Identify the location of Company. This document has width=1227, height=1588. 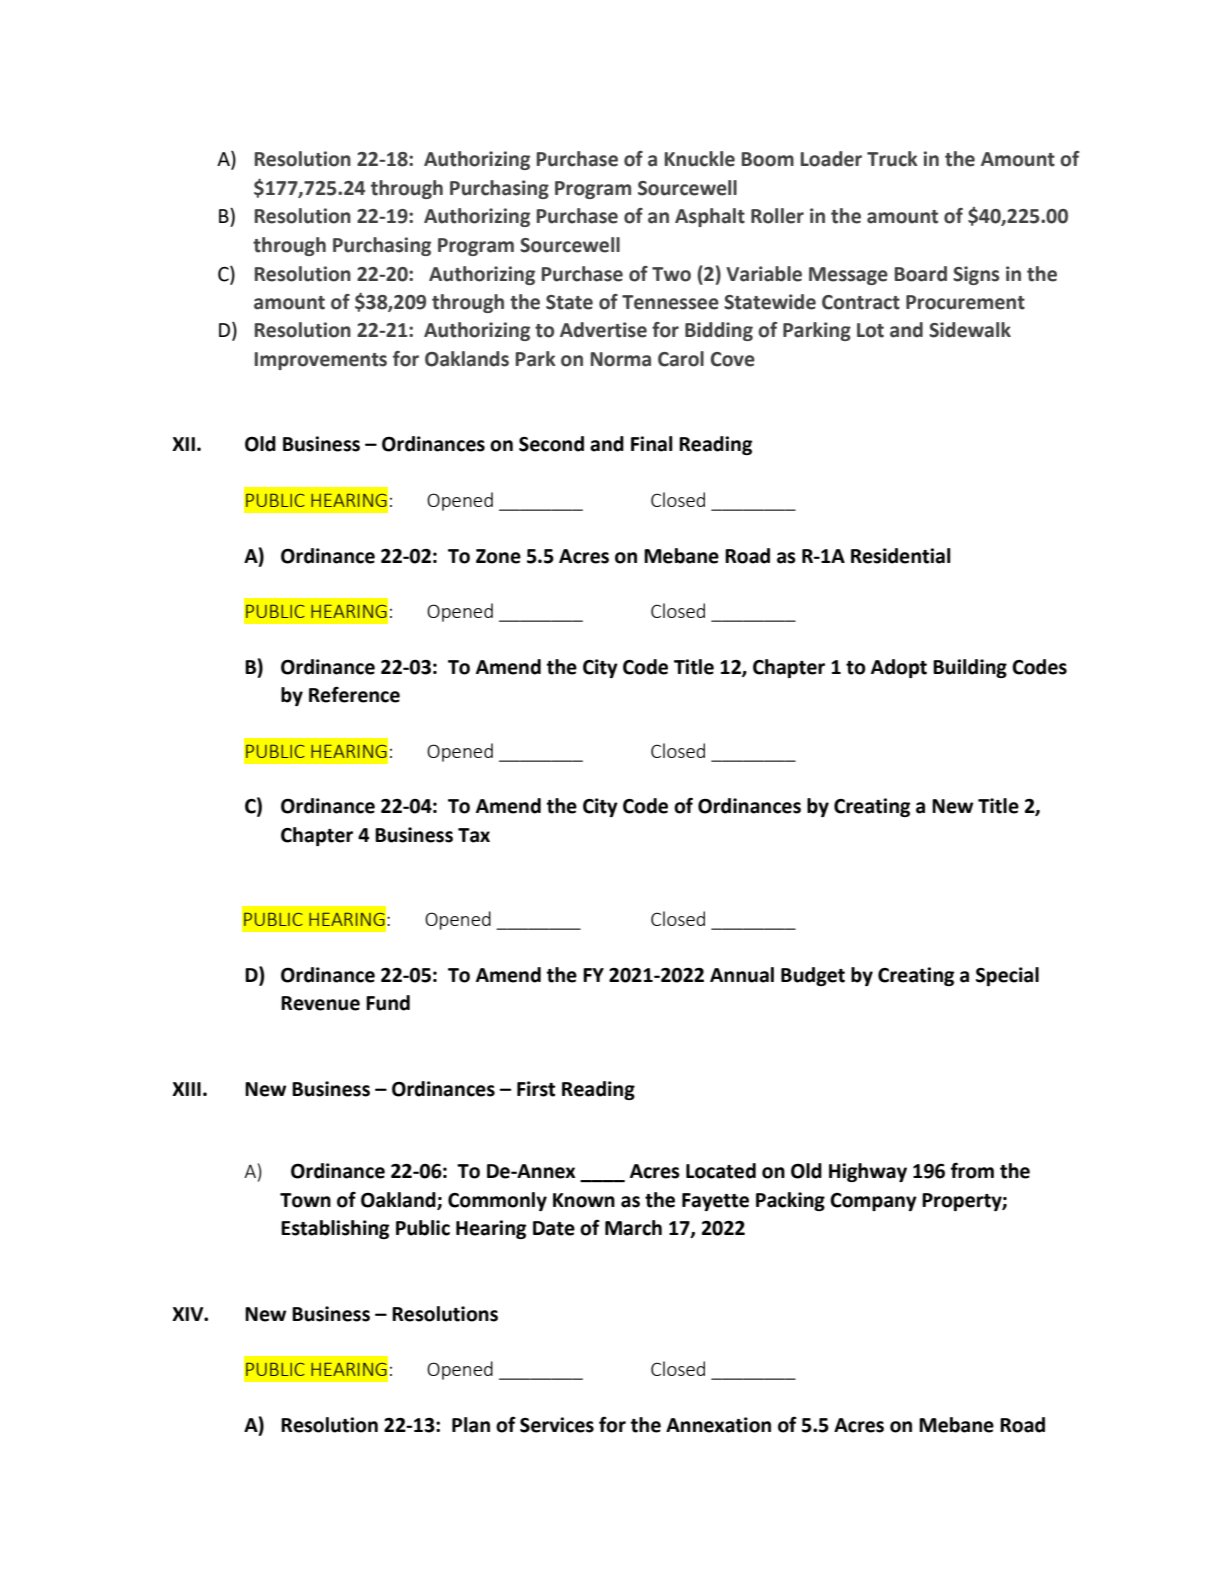
(873, 1202).
